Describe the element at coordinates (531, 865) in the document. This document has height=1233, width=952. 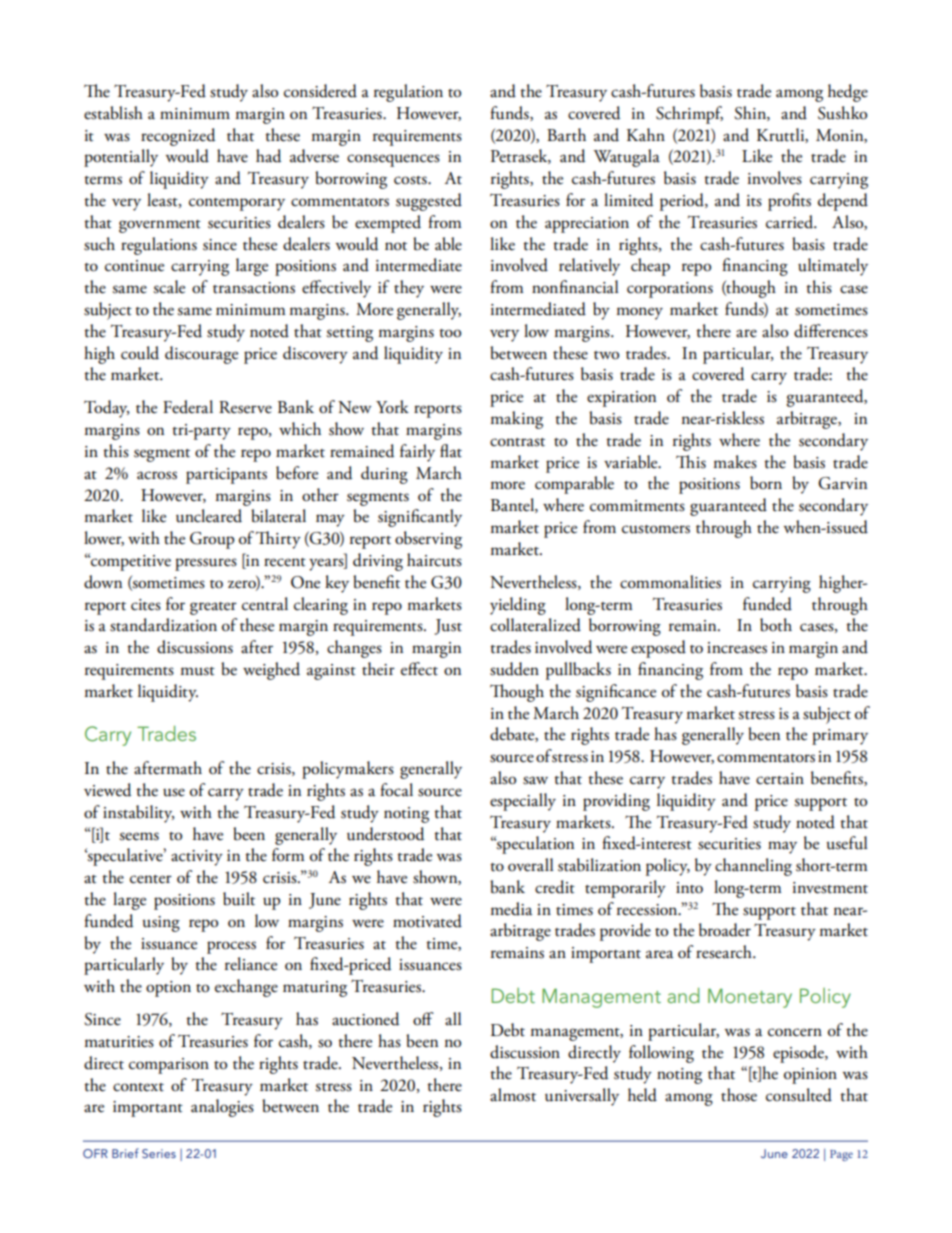
I see `overall` at that location.
